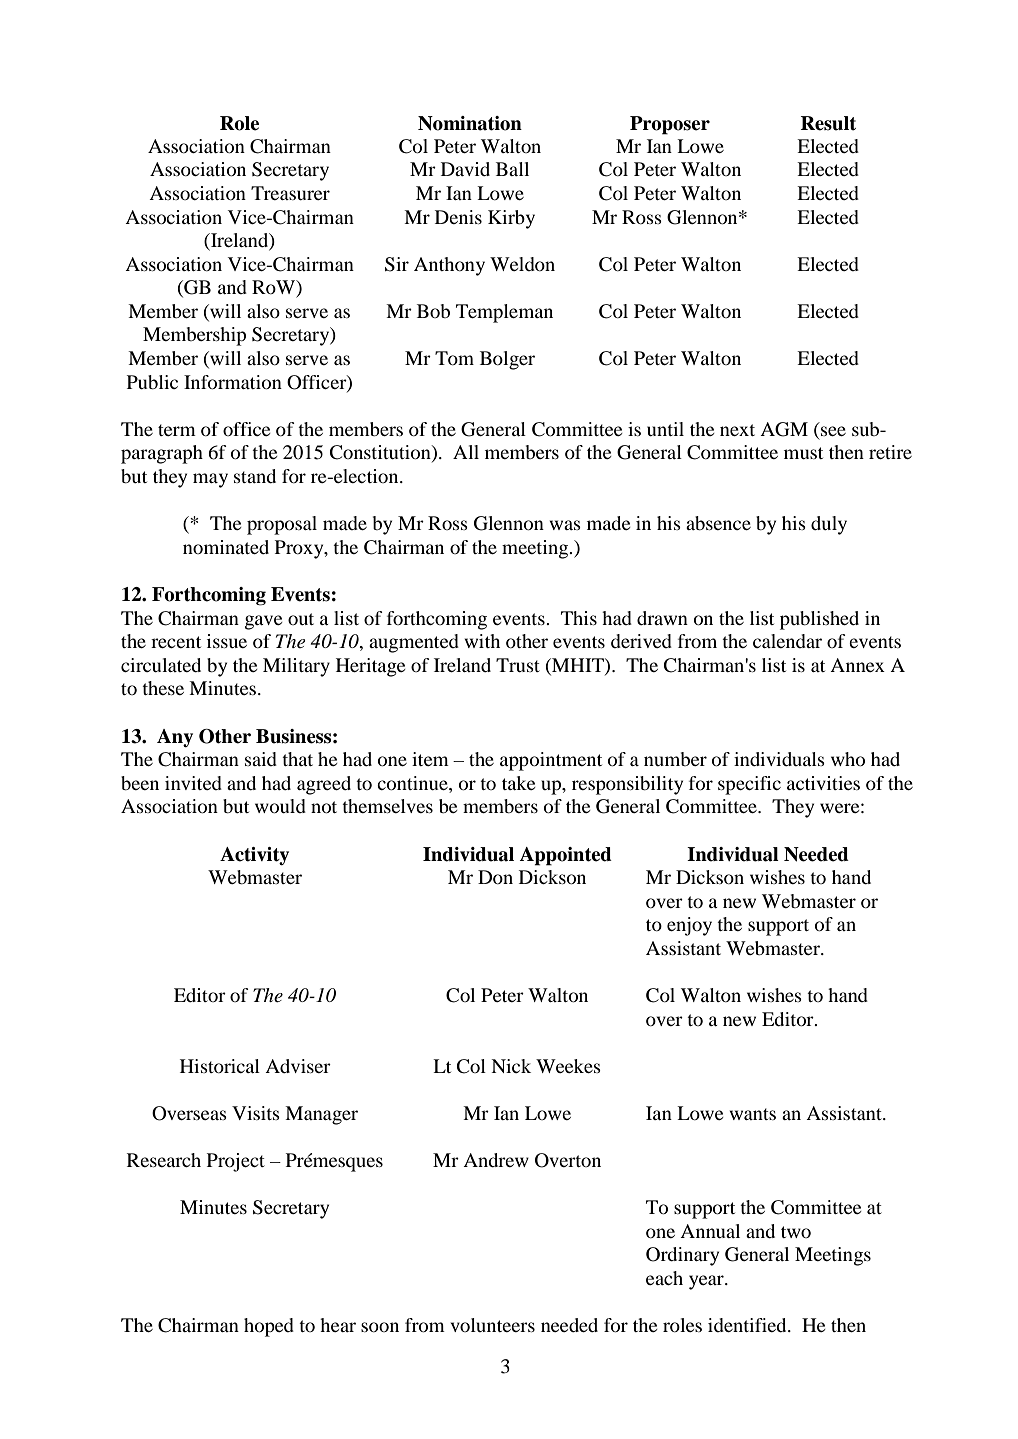  Describe the element at coordinates (269, 1327) in the image. I see `hoped` at that location.
